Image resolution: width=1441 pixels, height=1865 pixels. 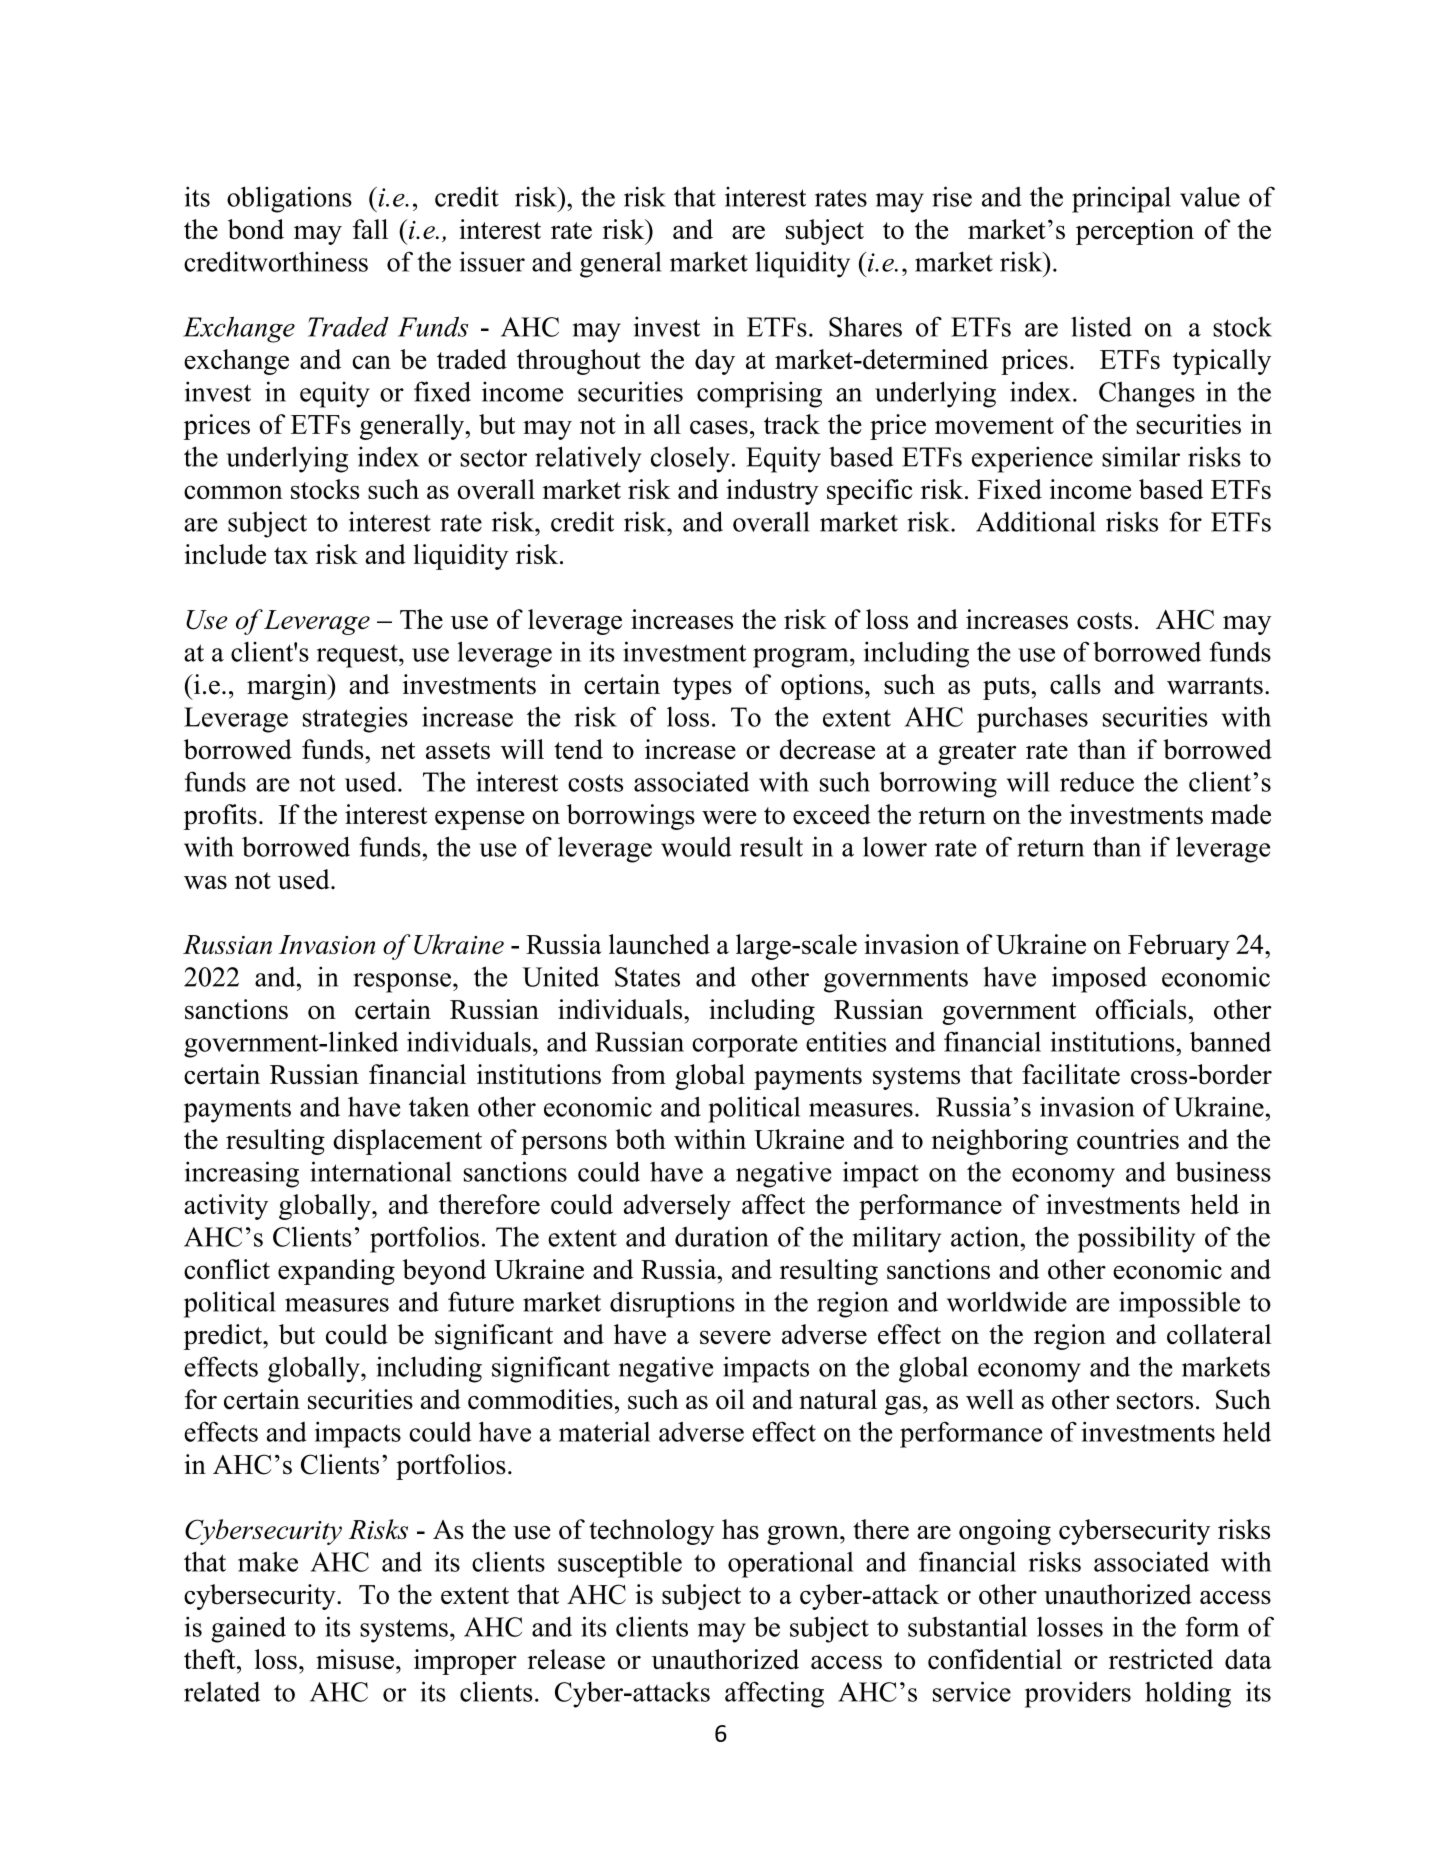 I want to click on types, so click(x=702, y=688).
